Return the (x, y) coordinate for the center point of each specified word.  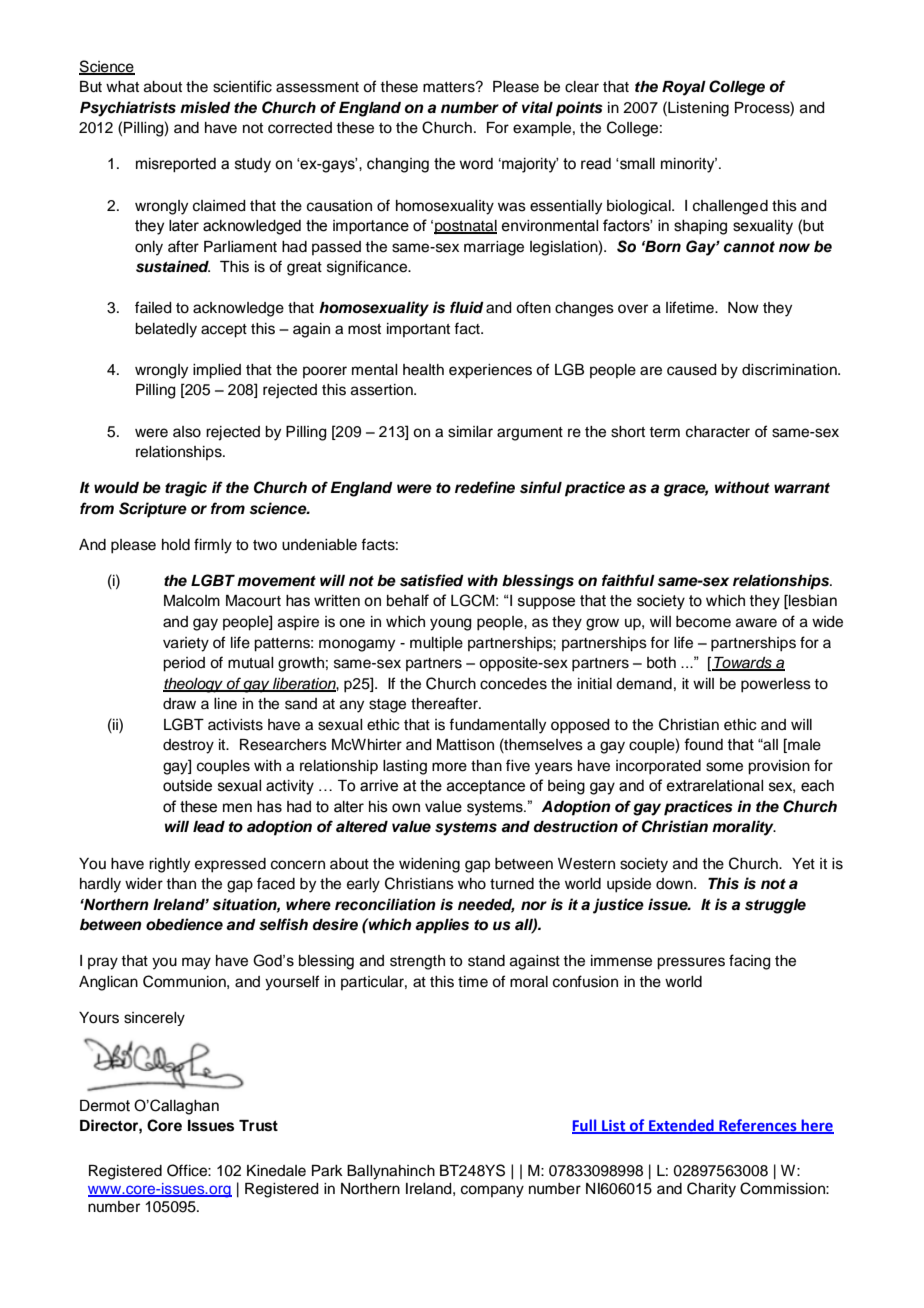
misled (205, 107)
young (451, 624)
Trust (258, 1126)
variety (186, 644)
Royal (684, 88)
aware (756, 623)
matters (450, 87)
